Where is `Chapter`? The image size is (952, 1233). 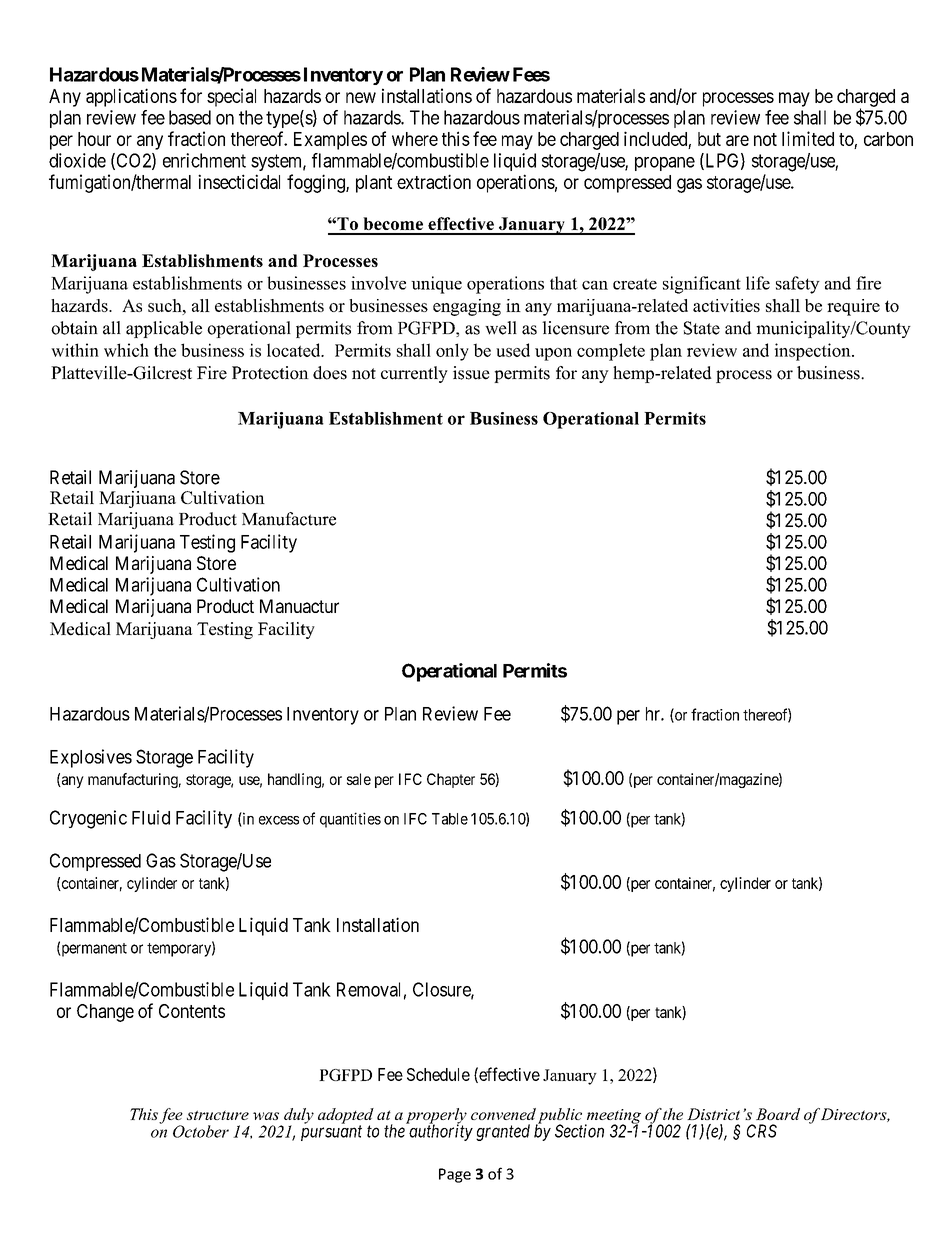 Chapter is located at coordinates (451, 780).
